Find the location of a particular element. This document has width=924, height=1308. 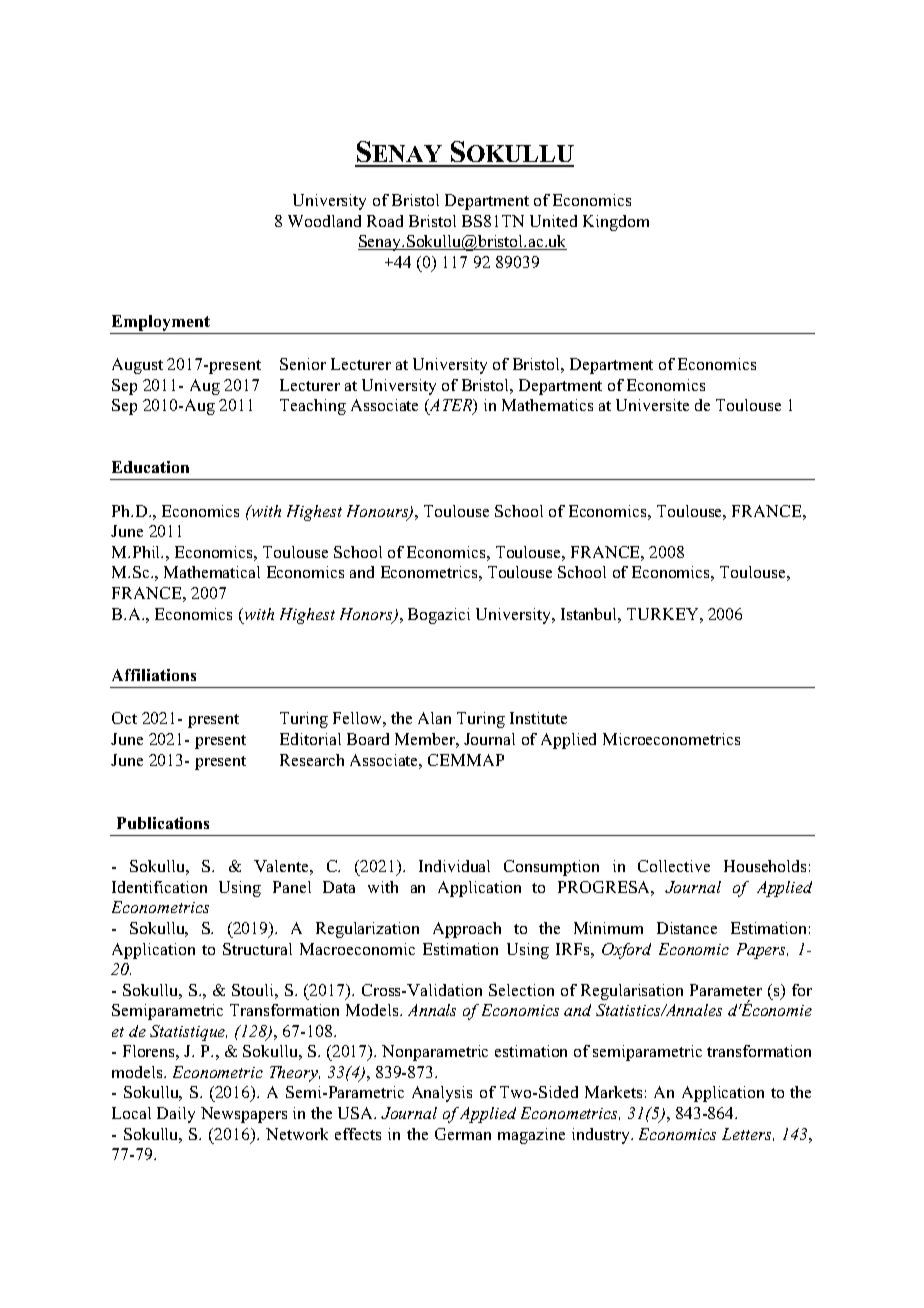

Employment is located at coordinates (161, 324).
